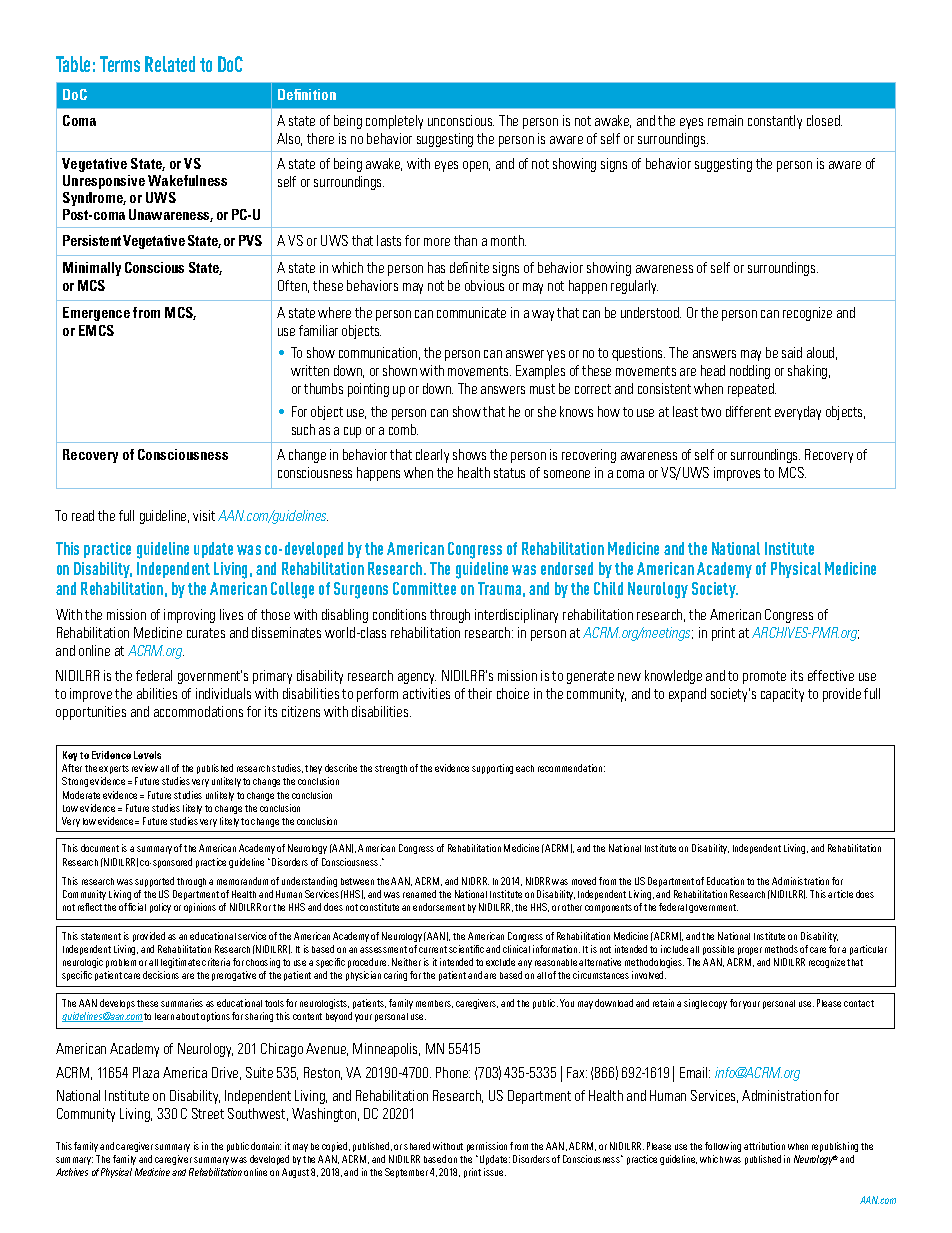 The image size is (952, 1233). Describe the element at coordinates (189, 616) in the screenshot. I see `improving` at that location.
